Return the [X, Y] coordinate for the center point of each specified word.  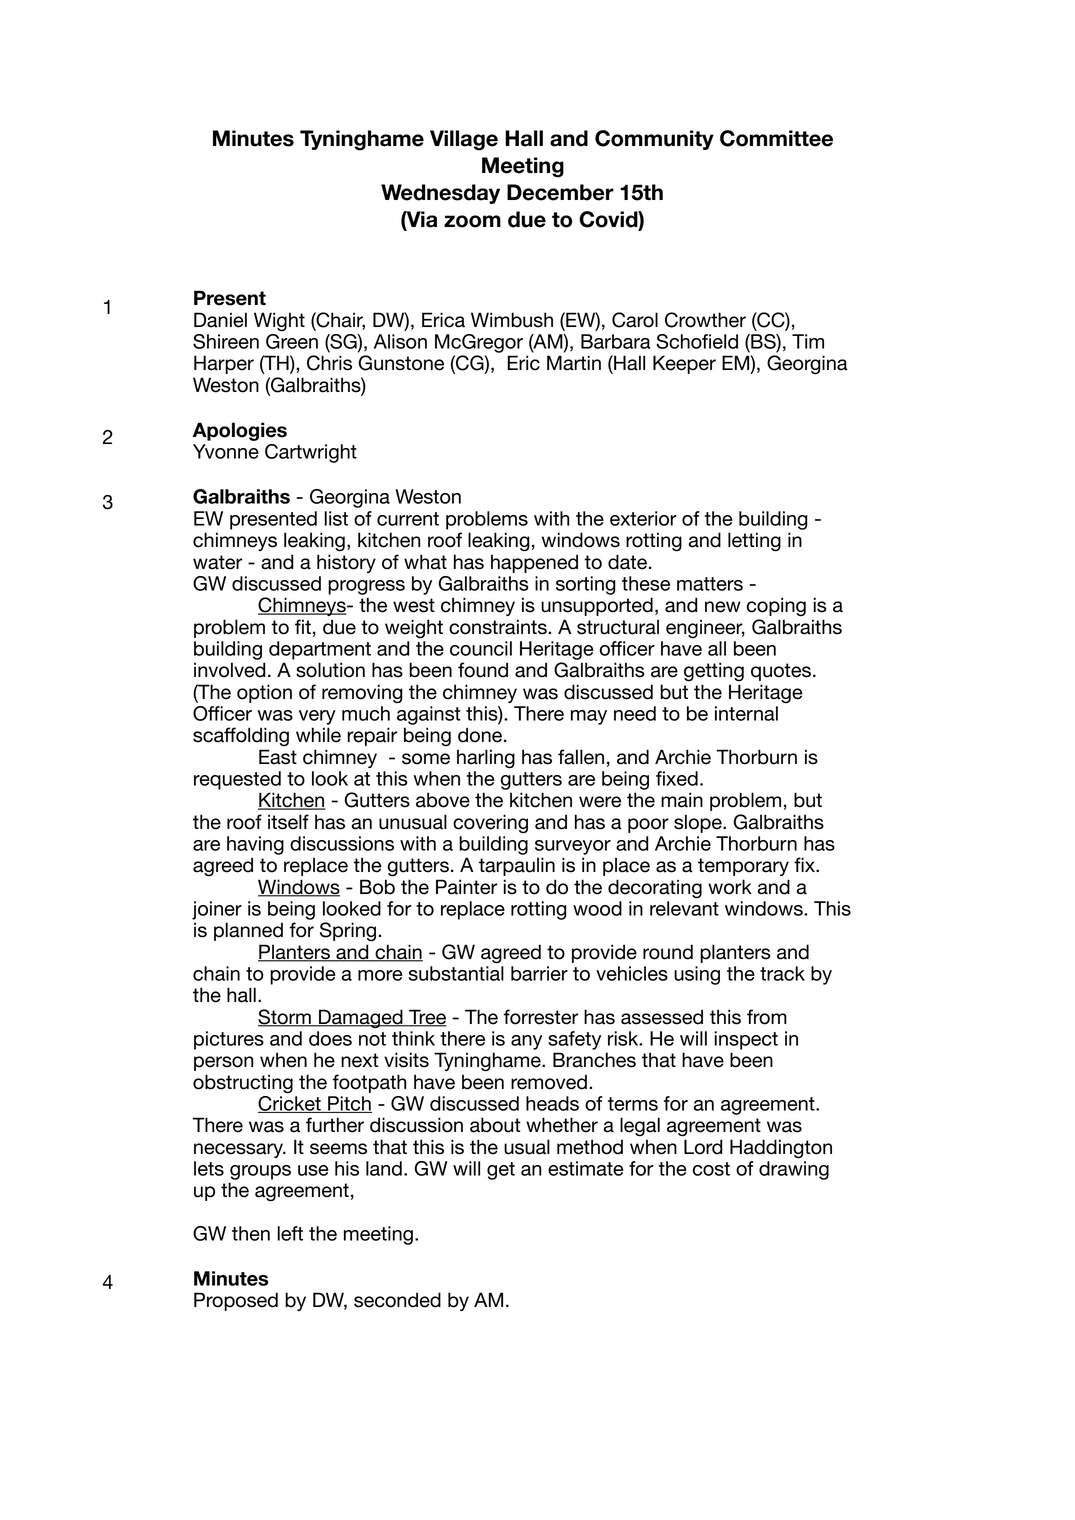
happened [534, 563]
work [730, 887]
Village [464, 140]
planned [248, 931]
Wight [279, 322]
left [290, 1233]
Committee [776, 138]
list [336, 518]
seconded [397, 1300]
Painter [467, 887]
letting [754, 542]
